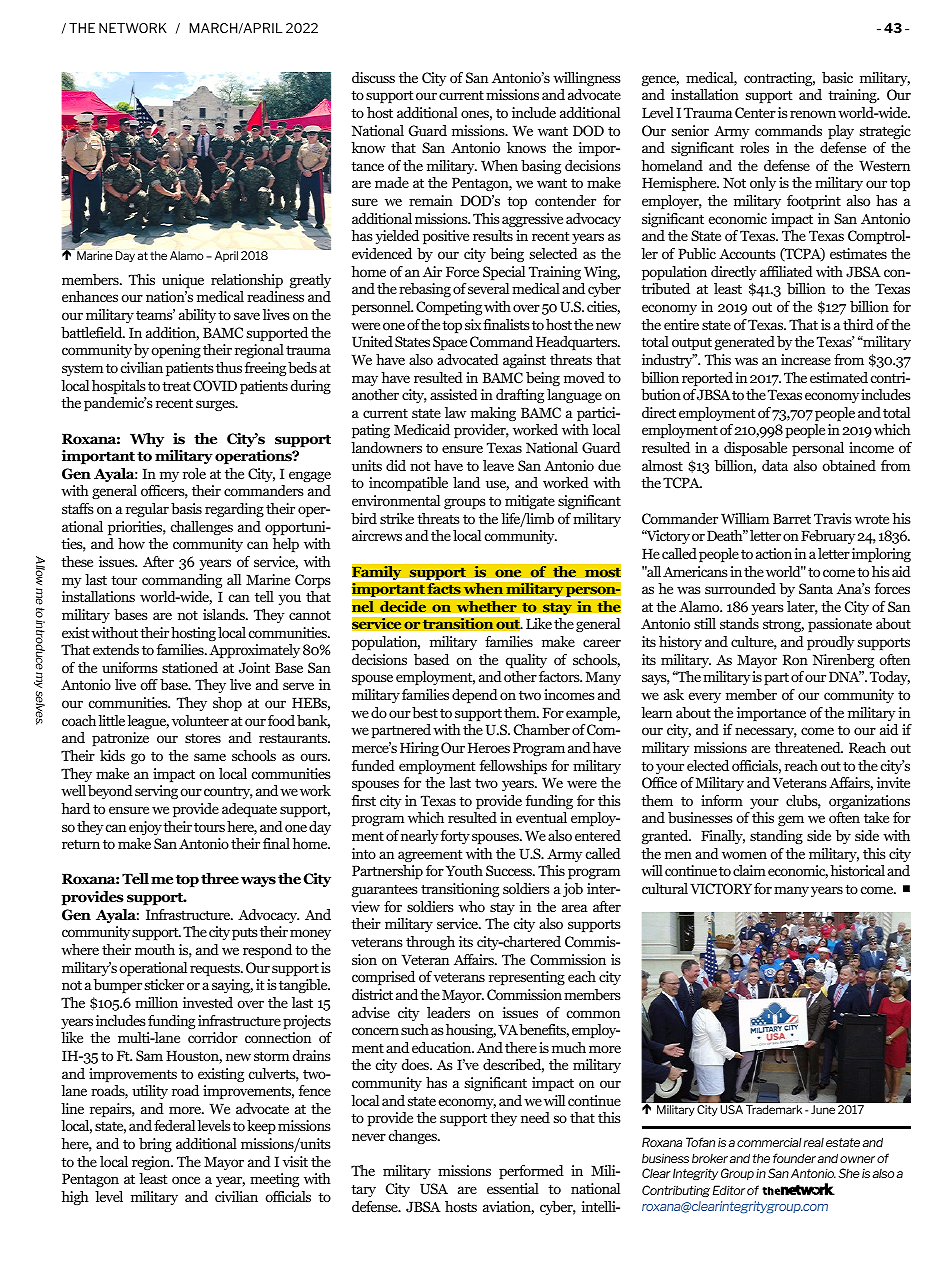 This screenshot has height=1270, width=952. I want to click on discuss, so click(373, 77).
